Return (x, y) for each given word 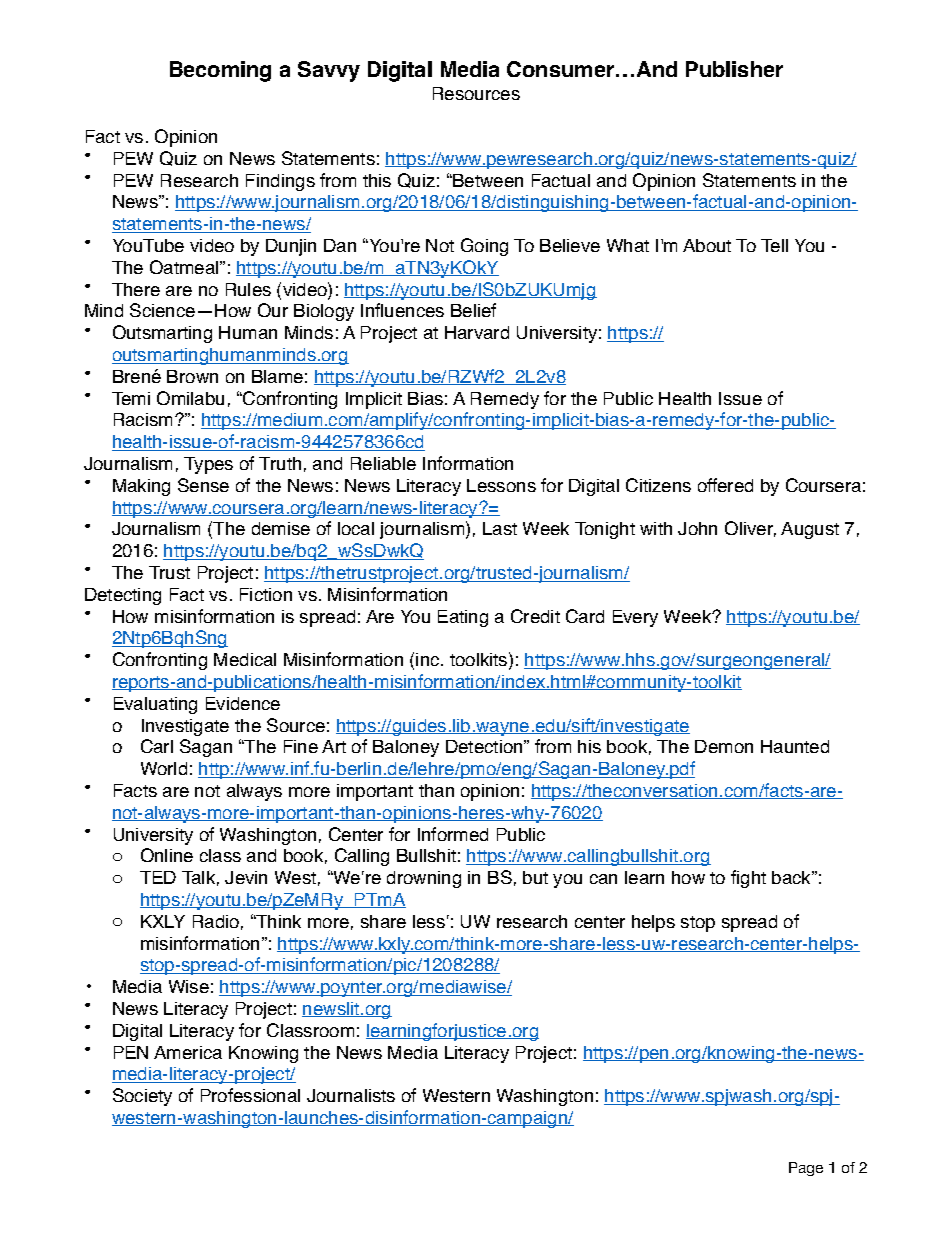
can (603, 879)
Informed (453, 834)
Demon (724, 746)
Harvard (477, 332)
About (707, 245)
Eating (463, 618)
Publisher (734, 69)
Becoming (220, 71)
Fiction (266, 594)
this (377, 180)
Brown (192, 376)
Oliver (750, 529)
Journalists (351, 1095)
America (188, 1052)
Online (167, 855)
